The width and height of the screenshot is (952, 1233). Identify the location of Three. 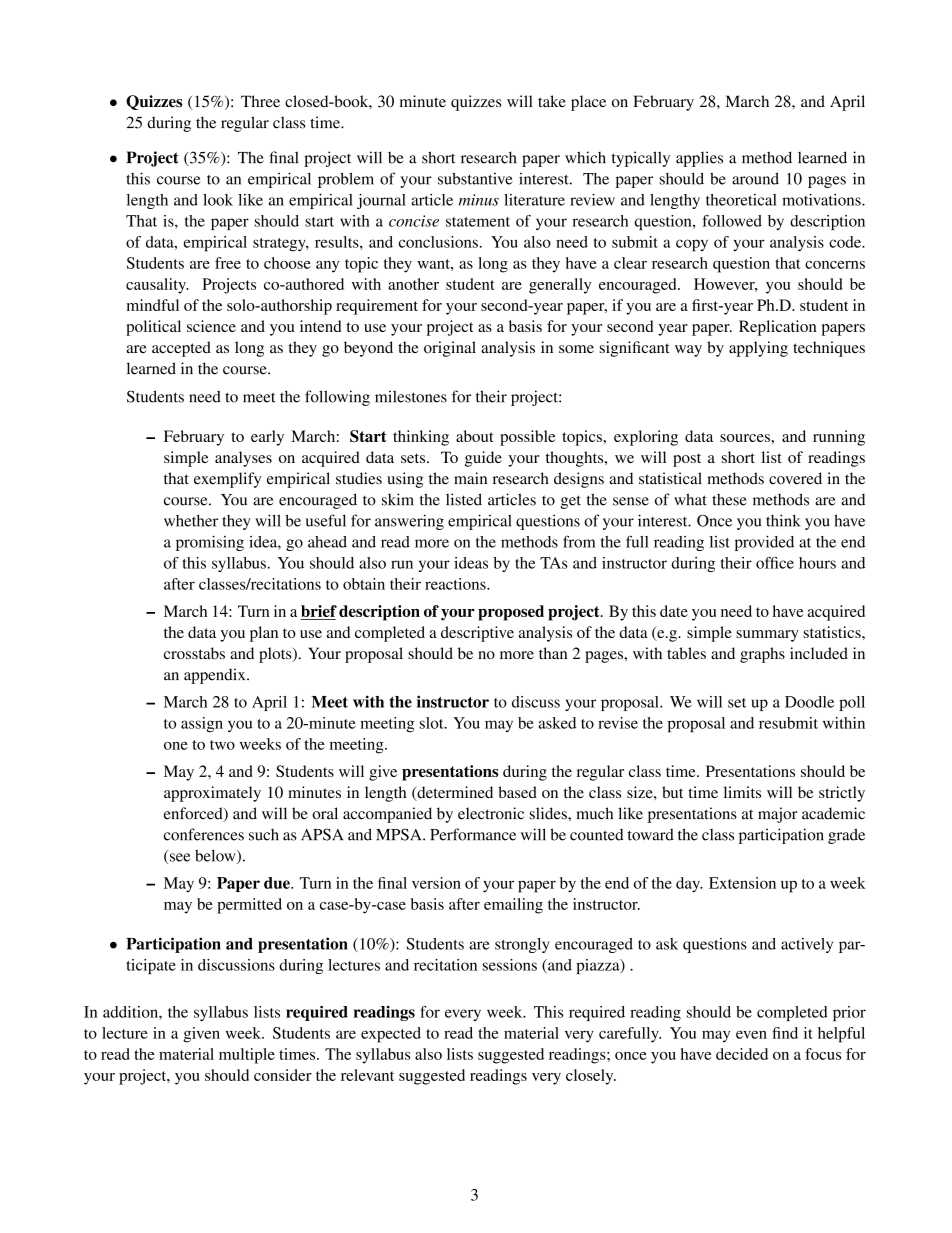
(260, 101).
